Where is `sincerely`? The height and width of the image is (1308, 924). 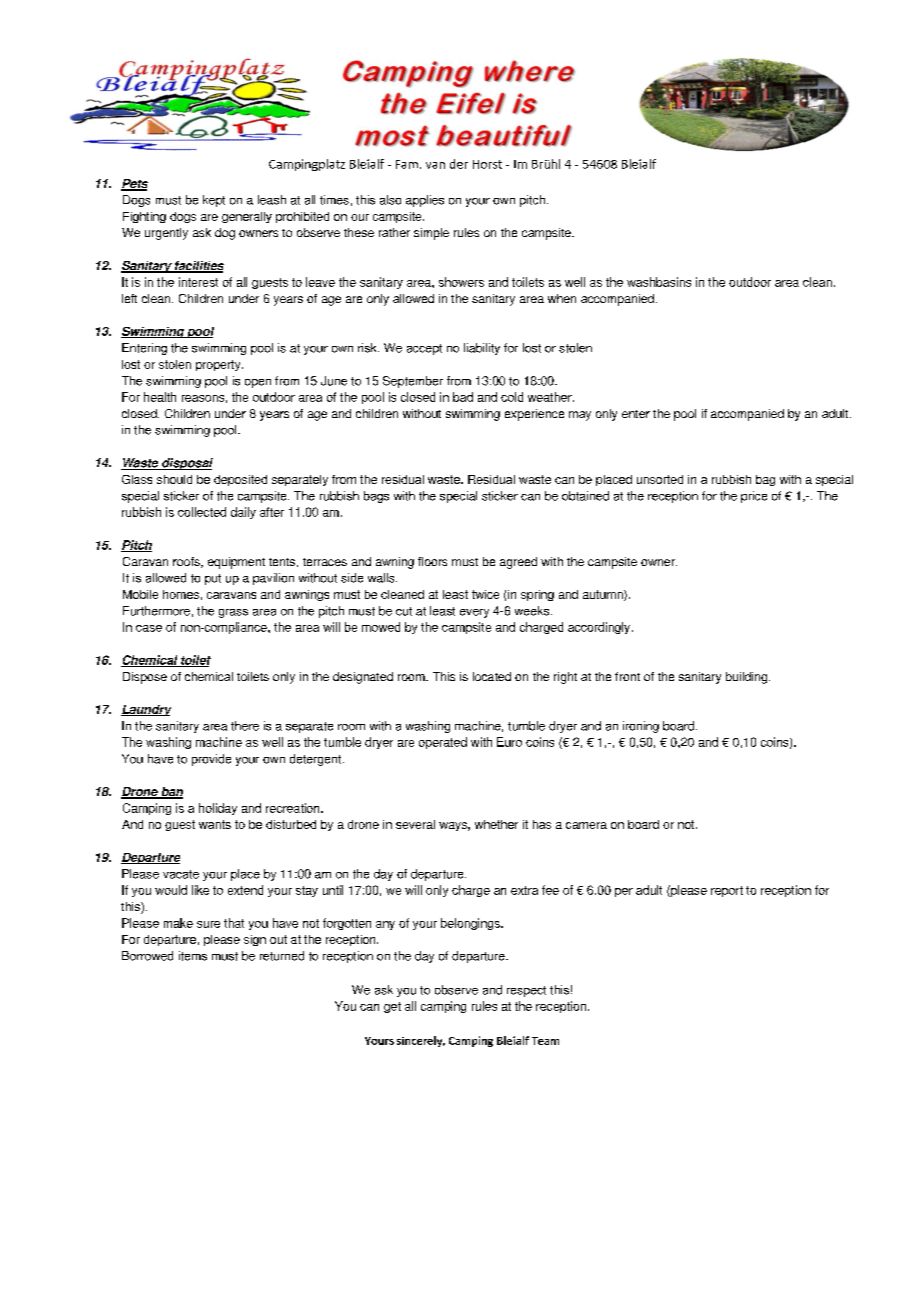 sincerely is located at coordinates (421, 1041).
